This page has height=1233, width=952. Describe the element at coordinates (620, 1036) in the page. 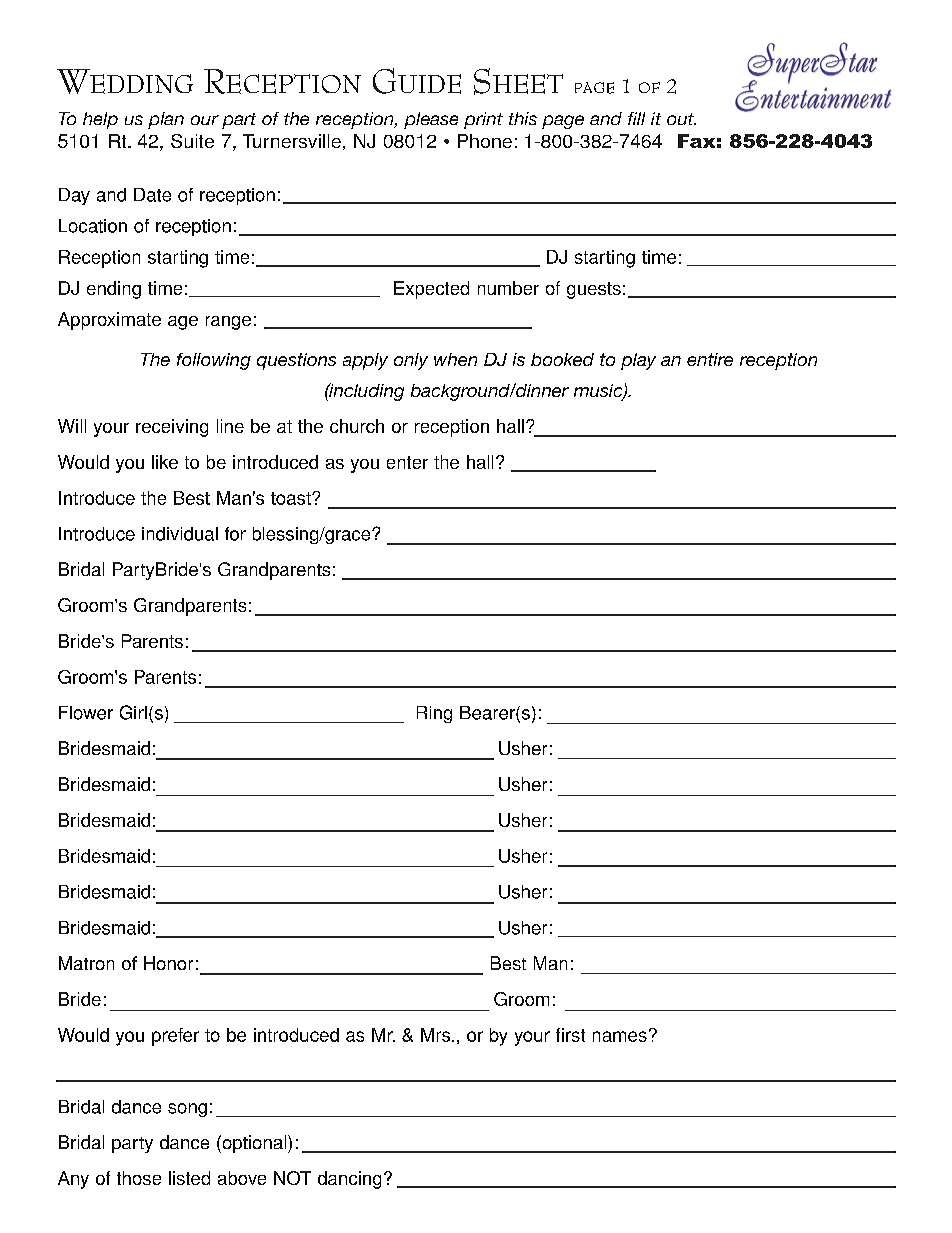

I see `names` at that location.
